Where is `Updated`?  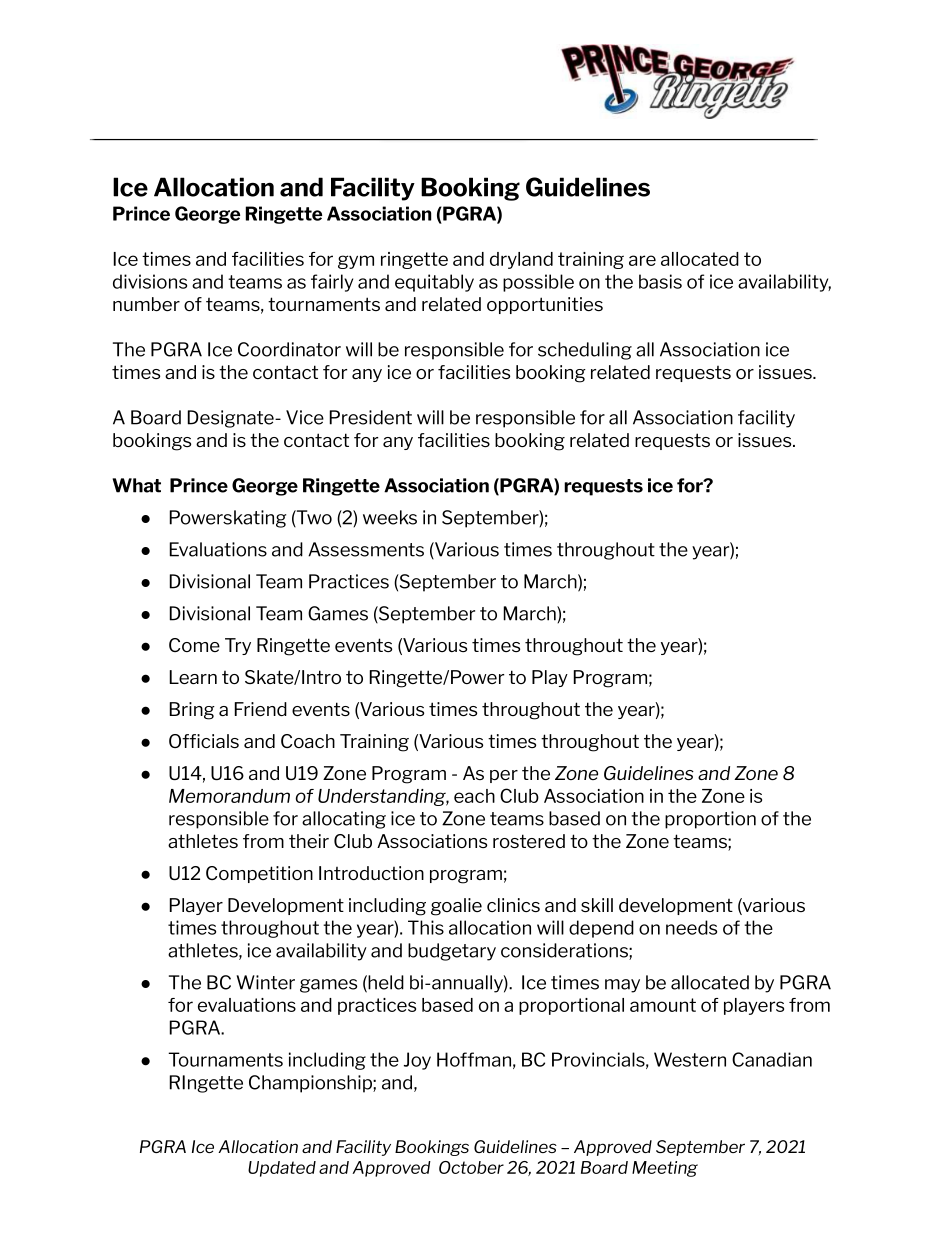
Updated is located at coordinates (282, 1169).
